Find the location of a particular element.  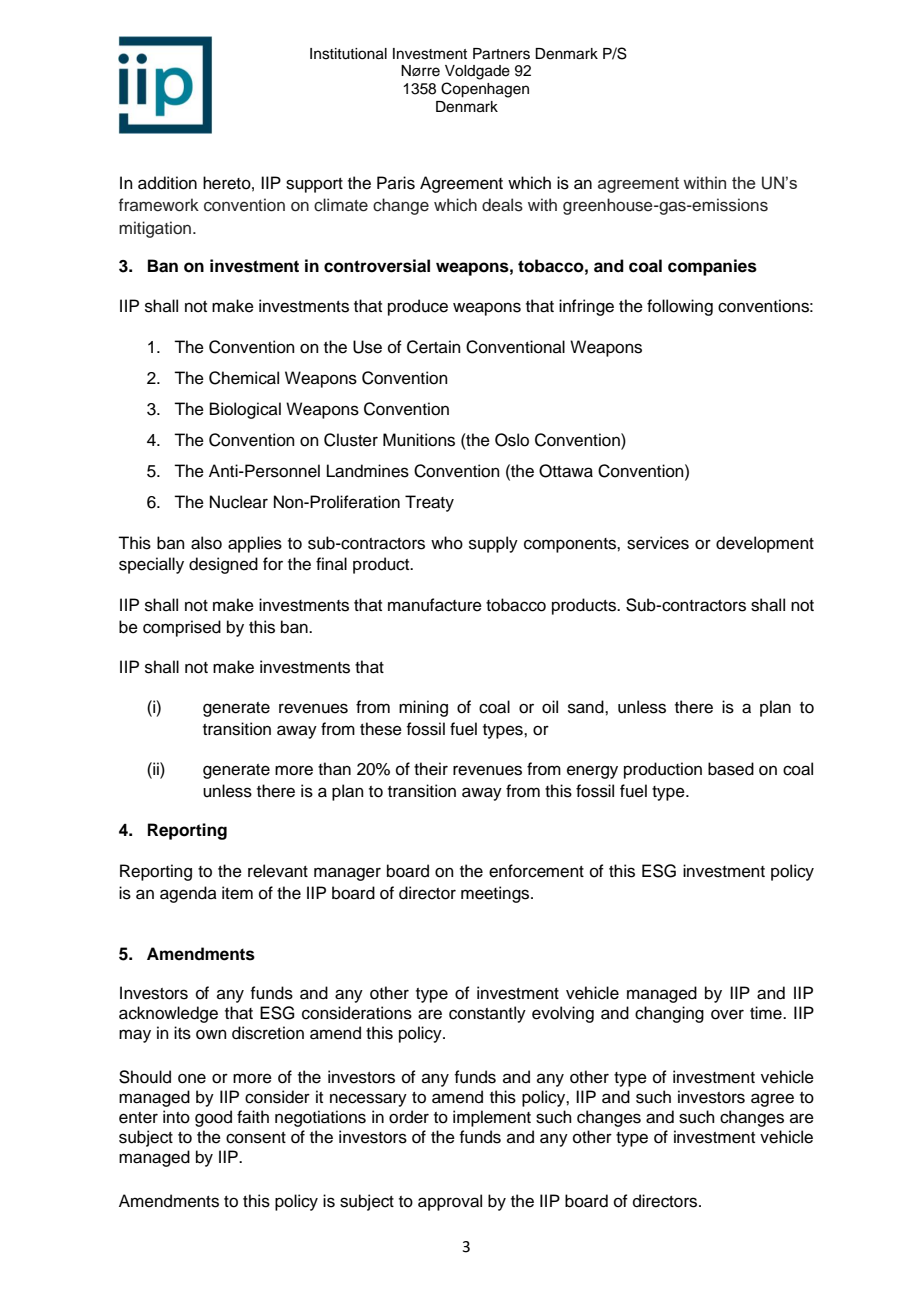

changing is located at coordinates (669, 1014).
